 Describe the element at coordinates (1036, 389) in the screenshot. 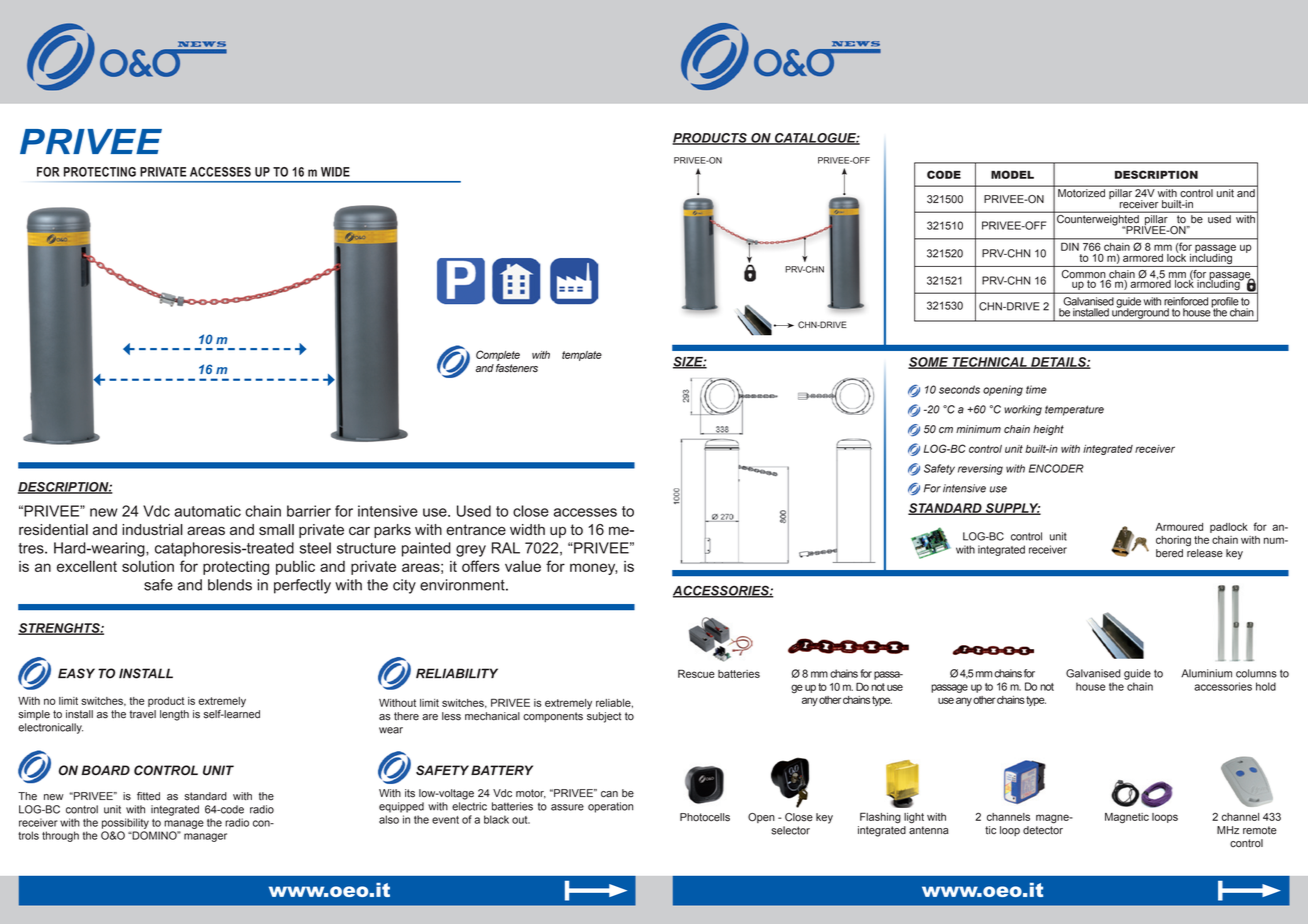

I see `time` at that location.
